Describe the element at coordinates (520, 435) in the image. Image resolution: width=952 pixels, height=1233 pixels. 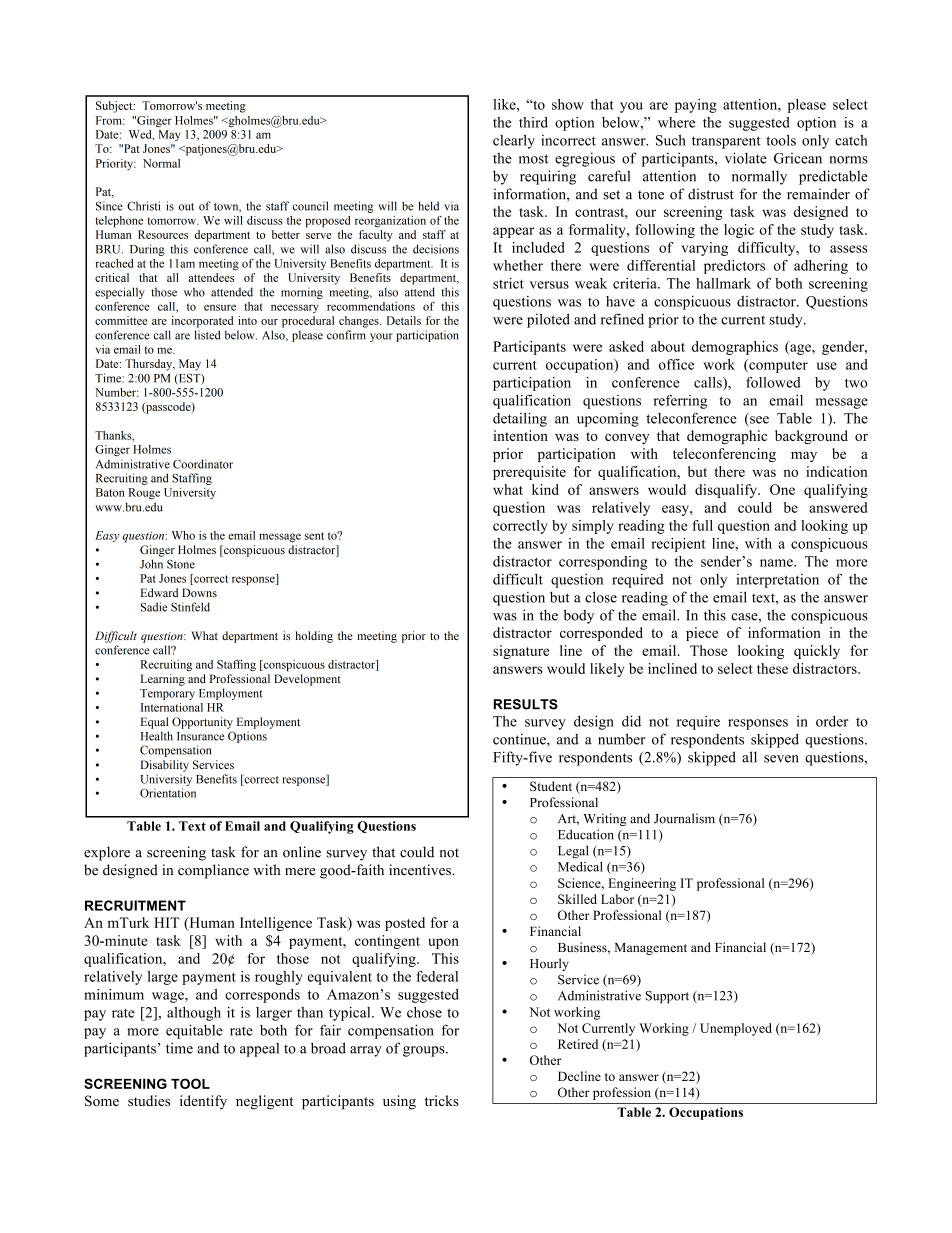
I see `intention` at that location.
